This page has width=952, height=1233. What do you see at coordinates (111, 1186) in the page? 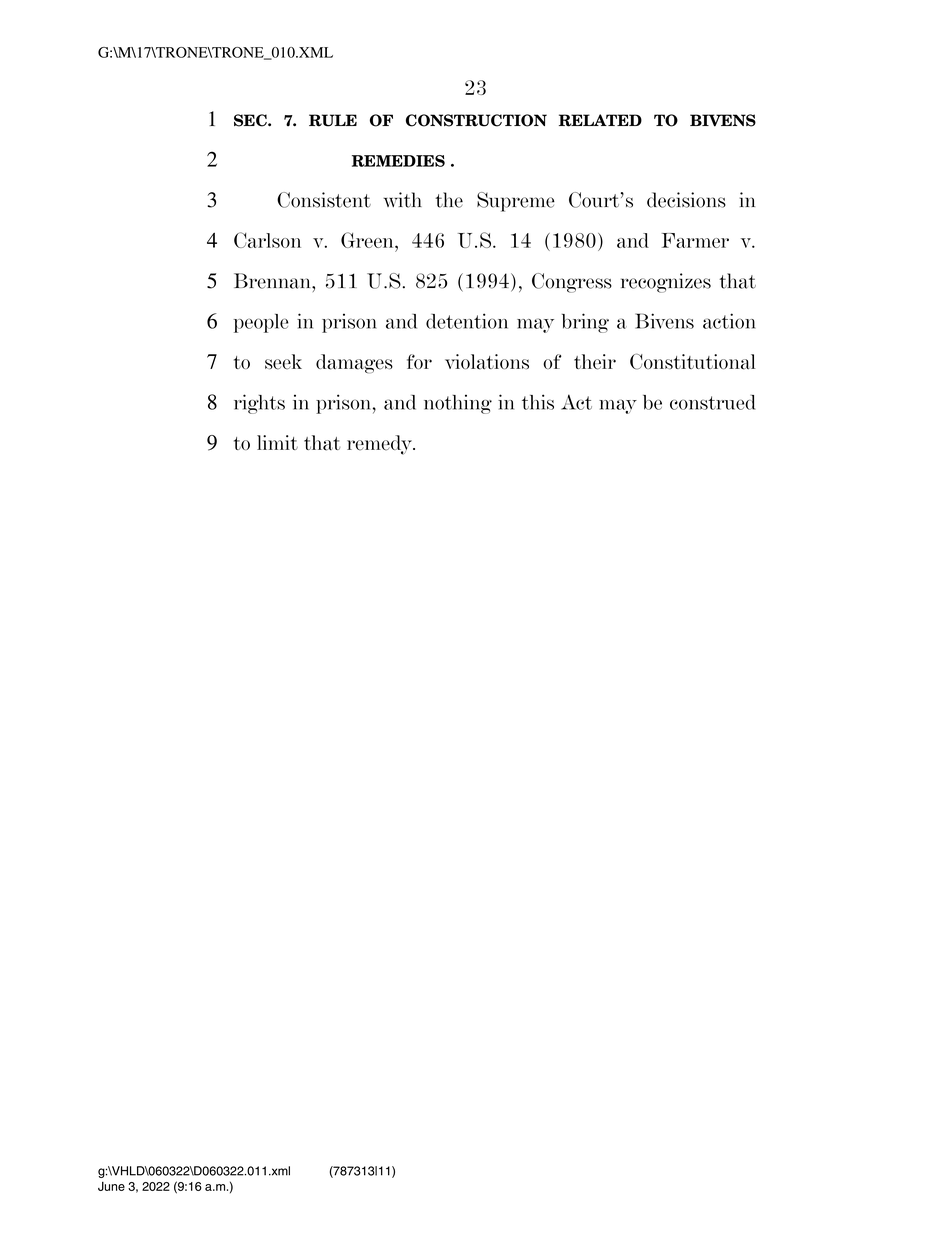
I see `June` at bounding box center [111, 1186].
